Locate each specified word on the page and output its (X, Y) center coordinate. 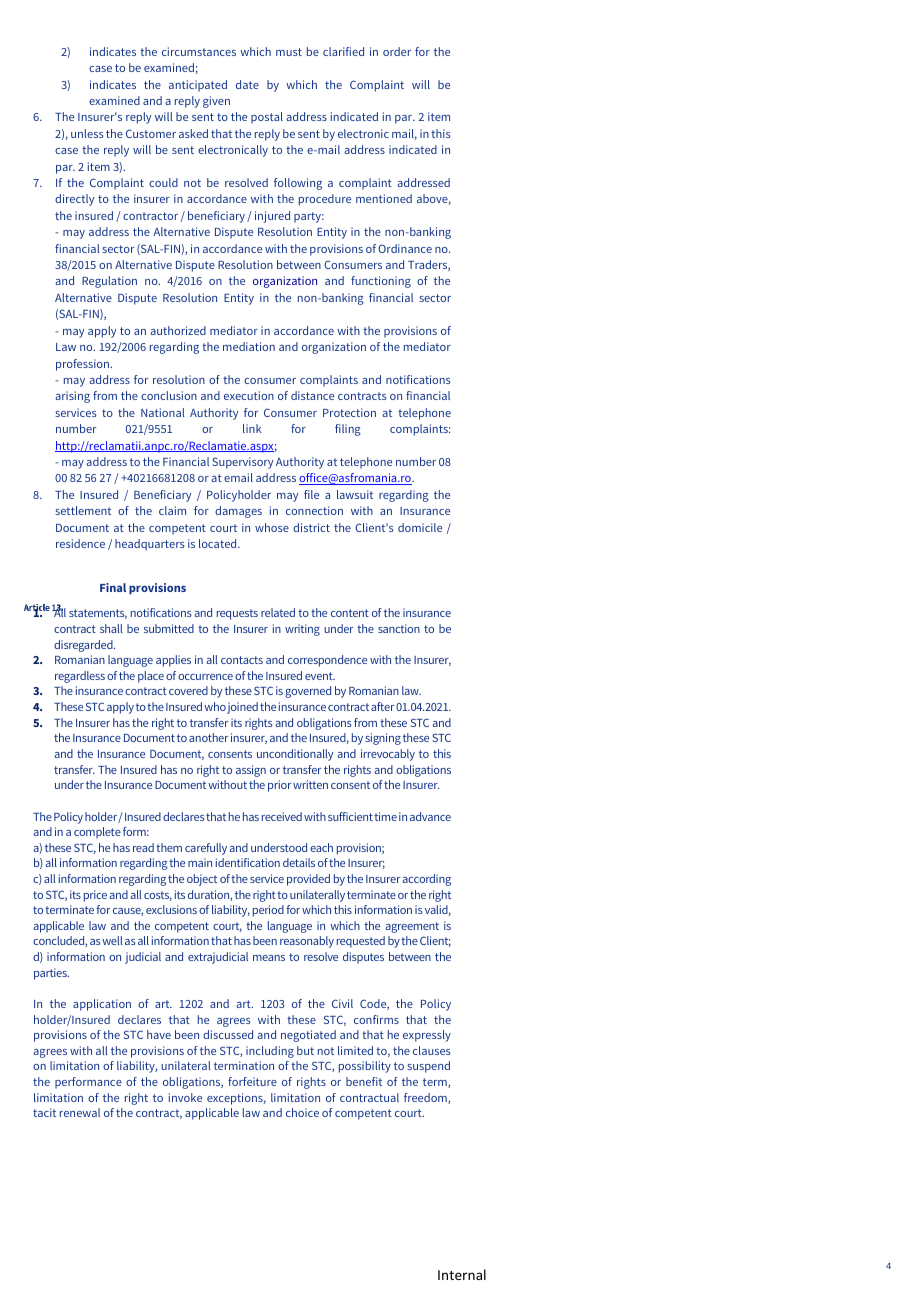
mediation (249, 346)
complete (97, 833)
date (247, 84)
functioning (381, 282)
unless (87, 133)
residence (80, 543)
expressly (427, 1036)
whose (272, 527)
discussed (228, 1034)
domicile (420, 527)
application (102, 1005)
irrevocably (388, 755)
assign (251, 771)
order (397, 51)
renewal (80, 1112)
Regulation (109, 282)
